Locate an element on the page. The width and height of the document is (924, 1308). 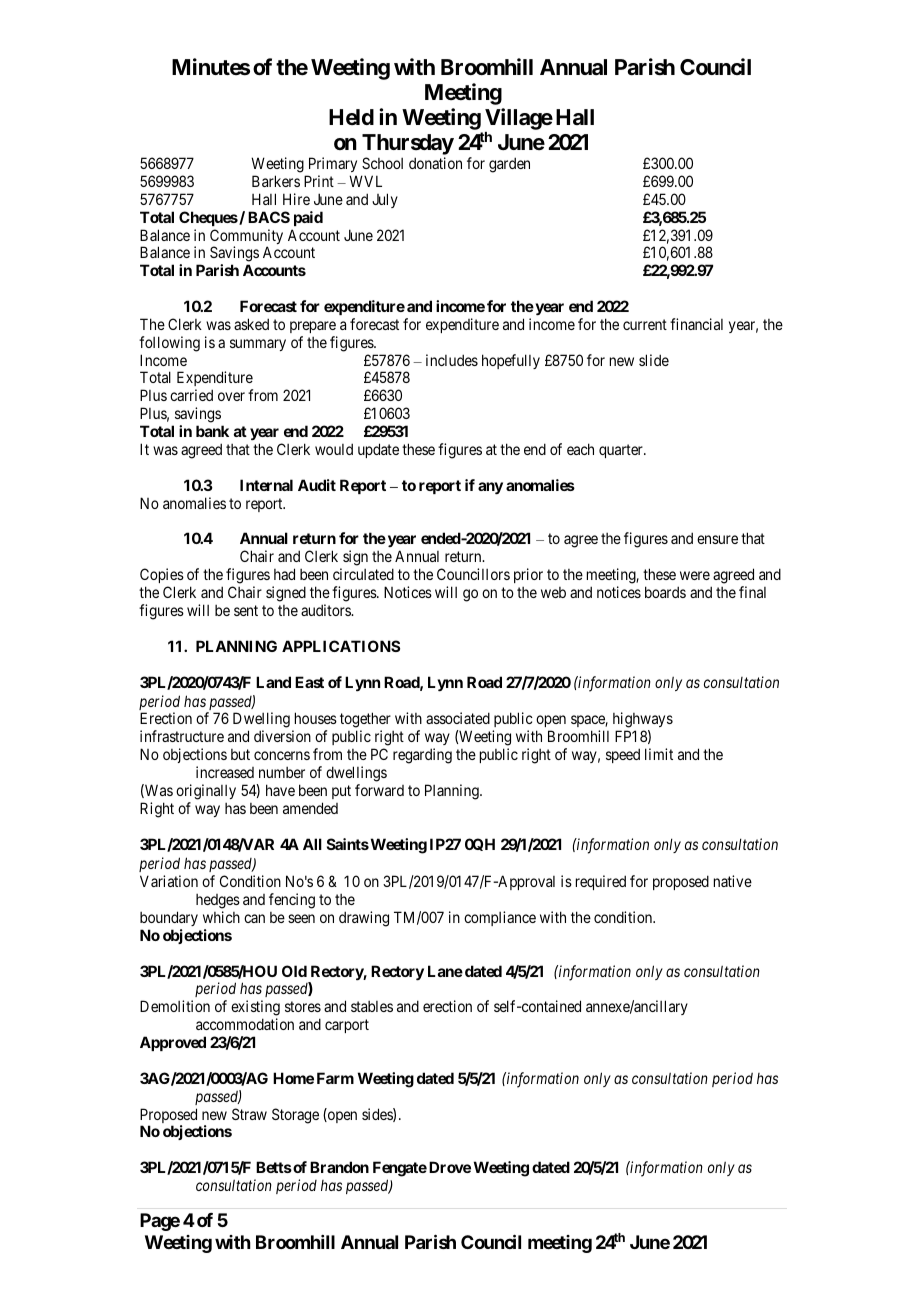
originally is located at coordinates (206, 792).
